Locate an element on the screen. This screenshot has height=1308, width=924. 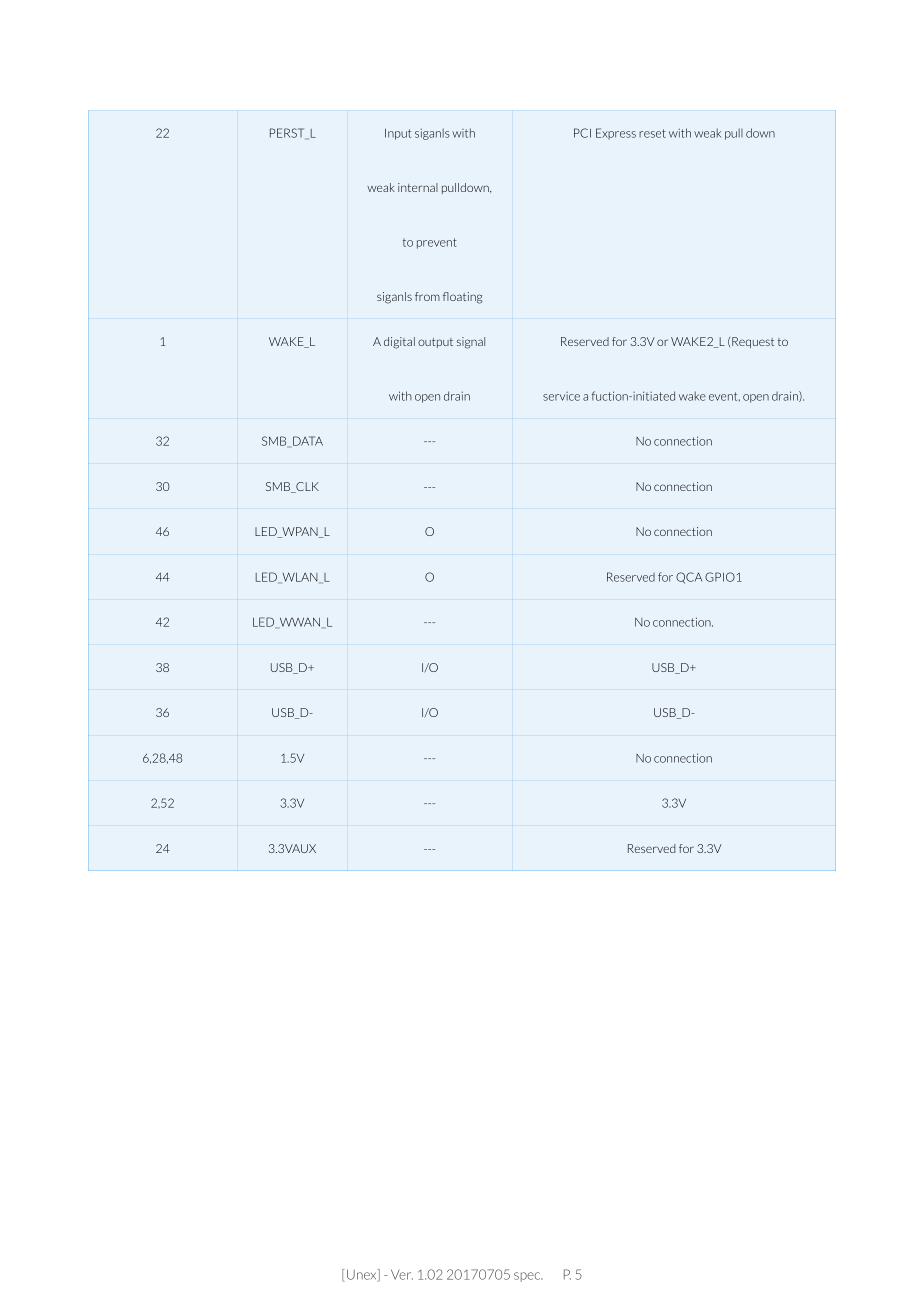
QCA is located at coordinates (689, 578).
